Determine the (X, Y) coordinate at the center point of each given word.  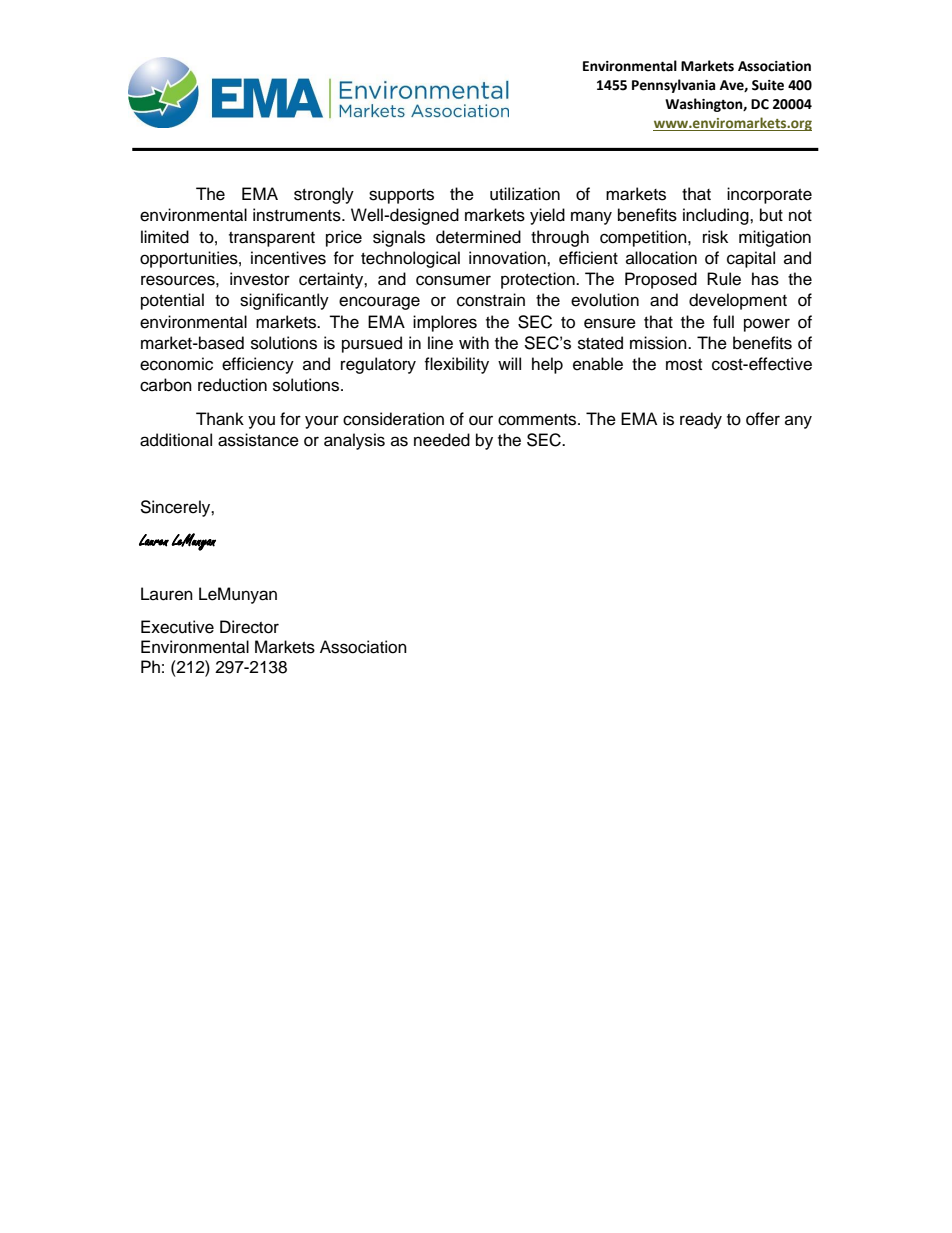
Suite (768, 85)
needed (442, 440)
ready (701, 420)
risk (715, 237)
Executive (177, 627)
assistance (258, 440)
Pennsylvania (673, 86)
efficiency (258, 365)
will (509, 363)
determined (478, 237)
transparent (272, 239)
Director (249, 627)
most (684, 365)
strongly (324, 195)
